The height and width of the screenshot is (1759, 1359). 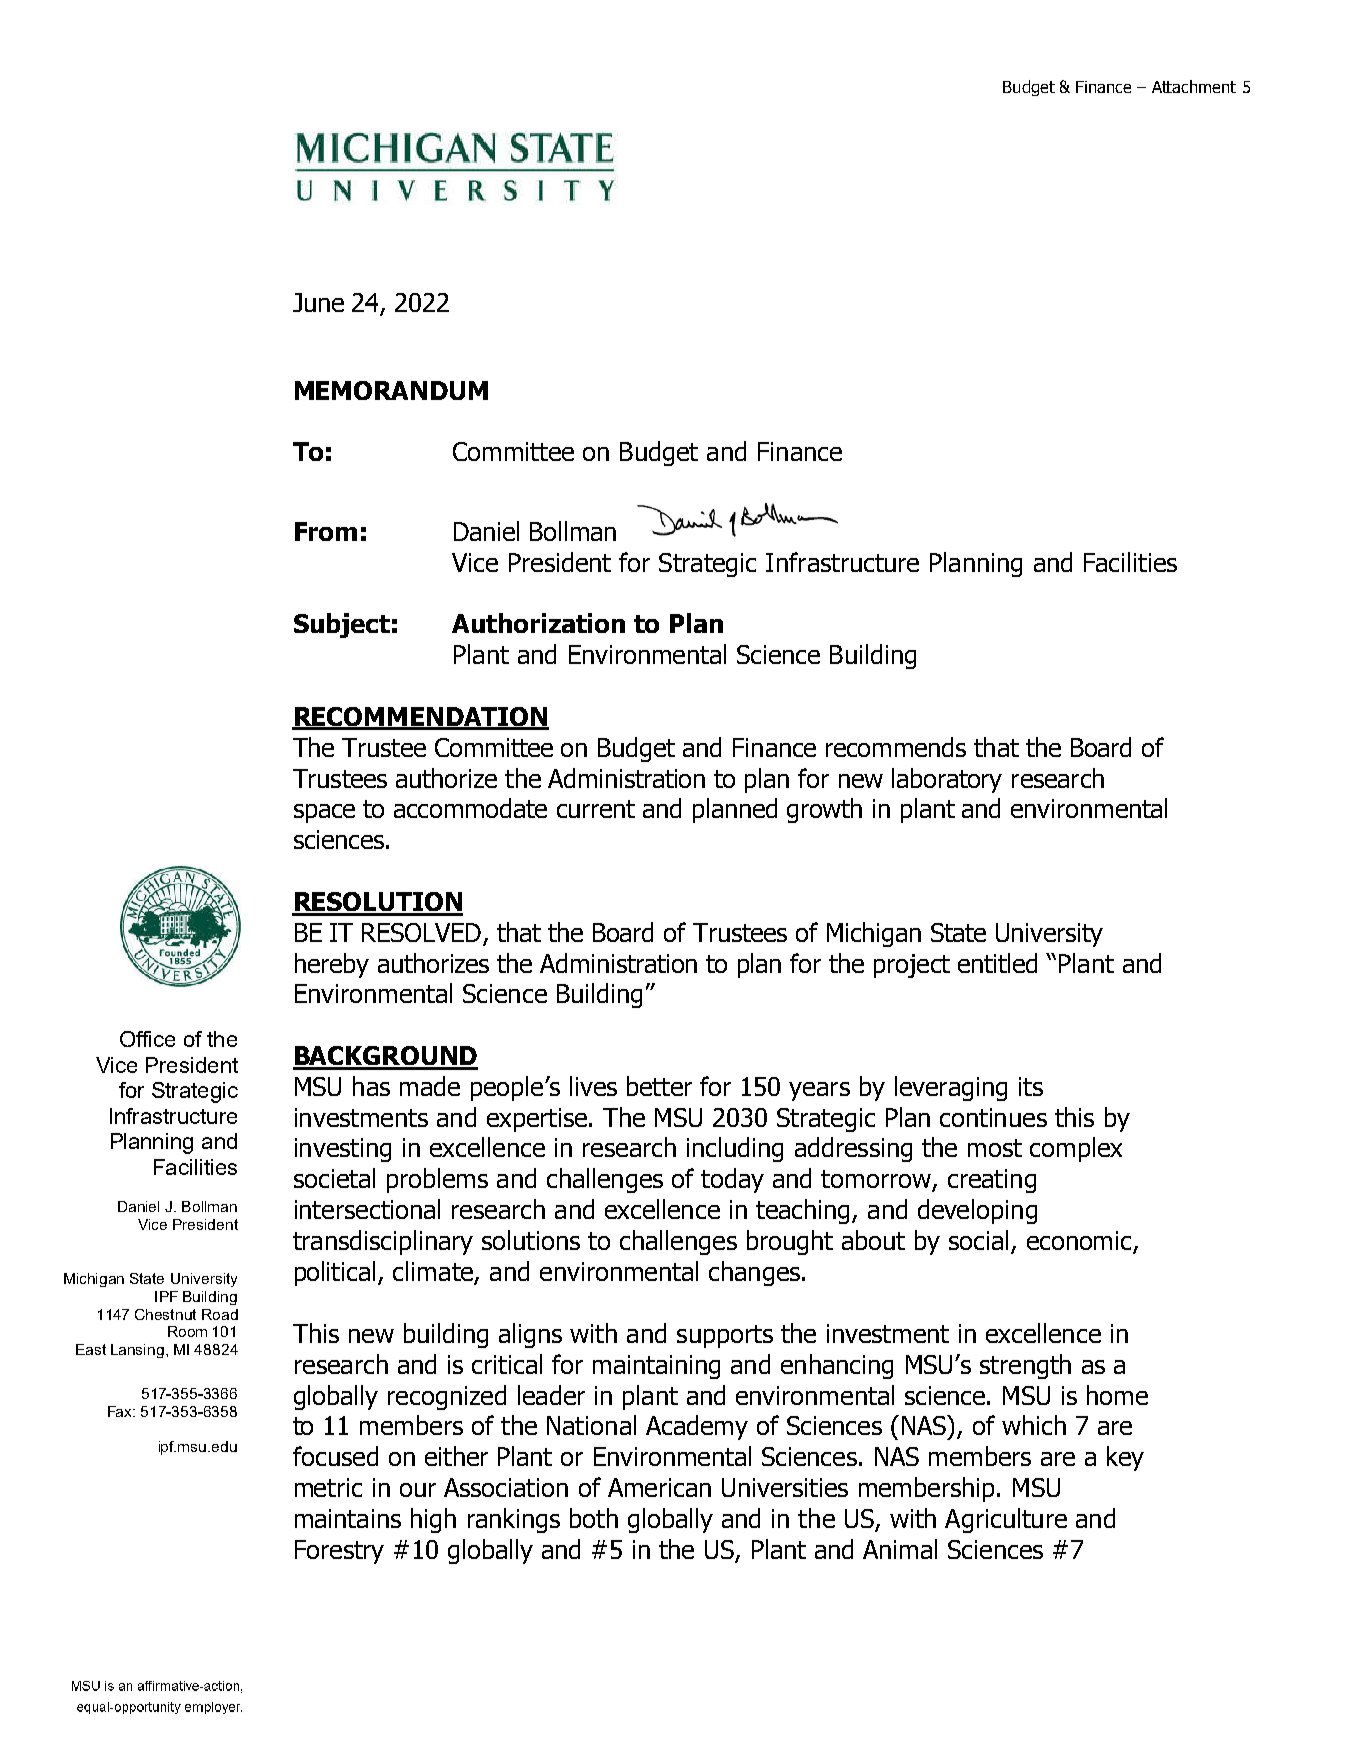 What do you see at coordinates (1006, 1520) in the screenshot?
I see `Agriculture` at bounding box center [1006, 1520].
